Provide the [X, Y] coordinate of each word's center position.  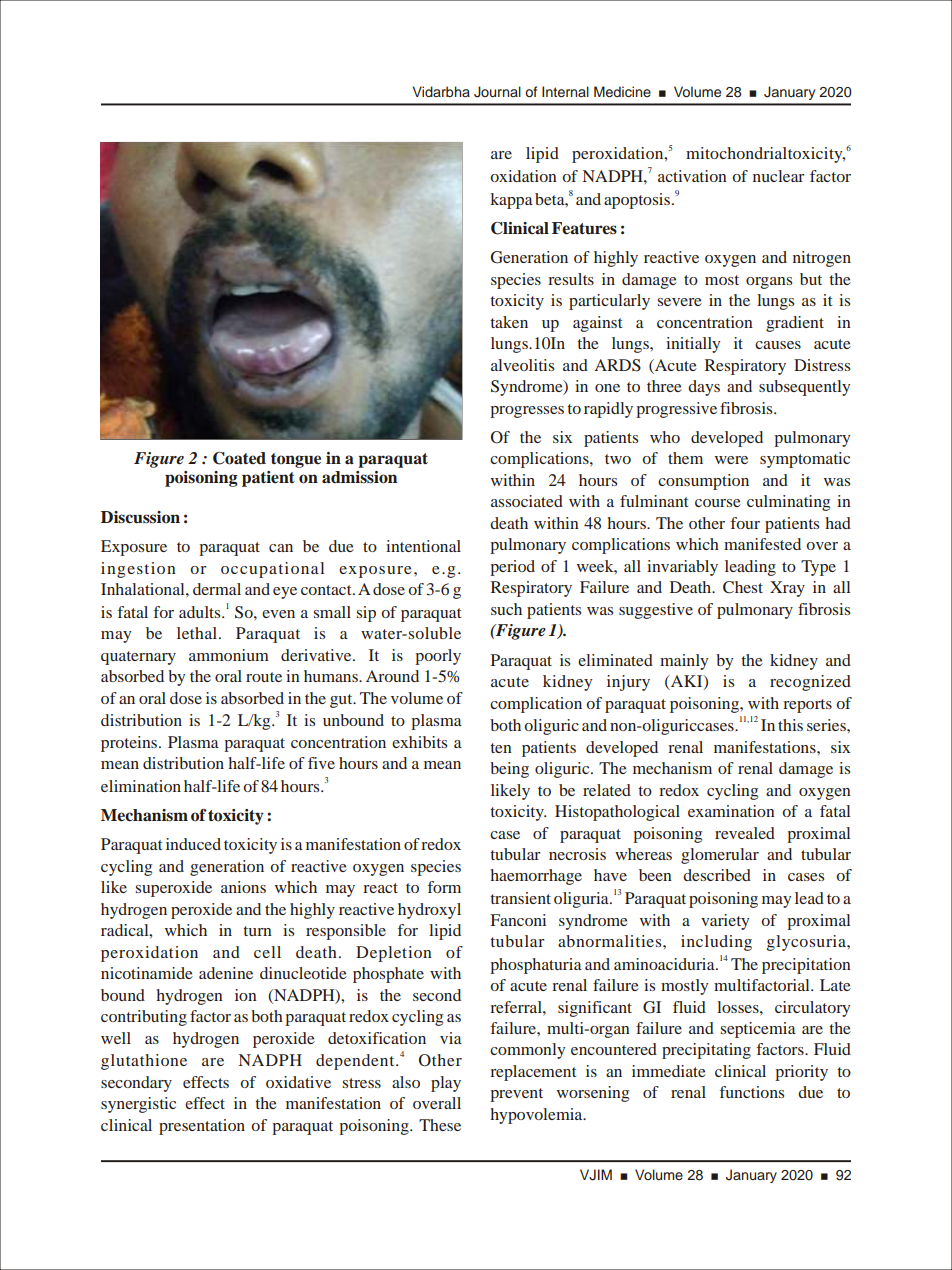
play [446, 1084]
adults [201, 612]
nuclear [779, 176]
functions [752, 1092]
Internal [565, 91]
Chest [743, 587]
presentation [202, 1127]
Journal [497, 92]
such [506, 609]
